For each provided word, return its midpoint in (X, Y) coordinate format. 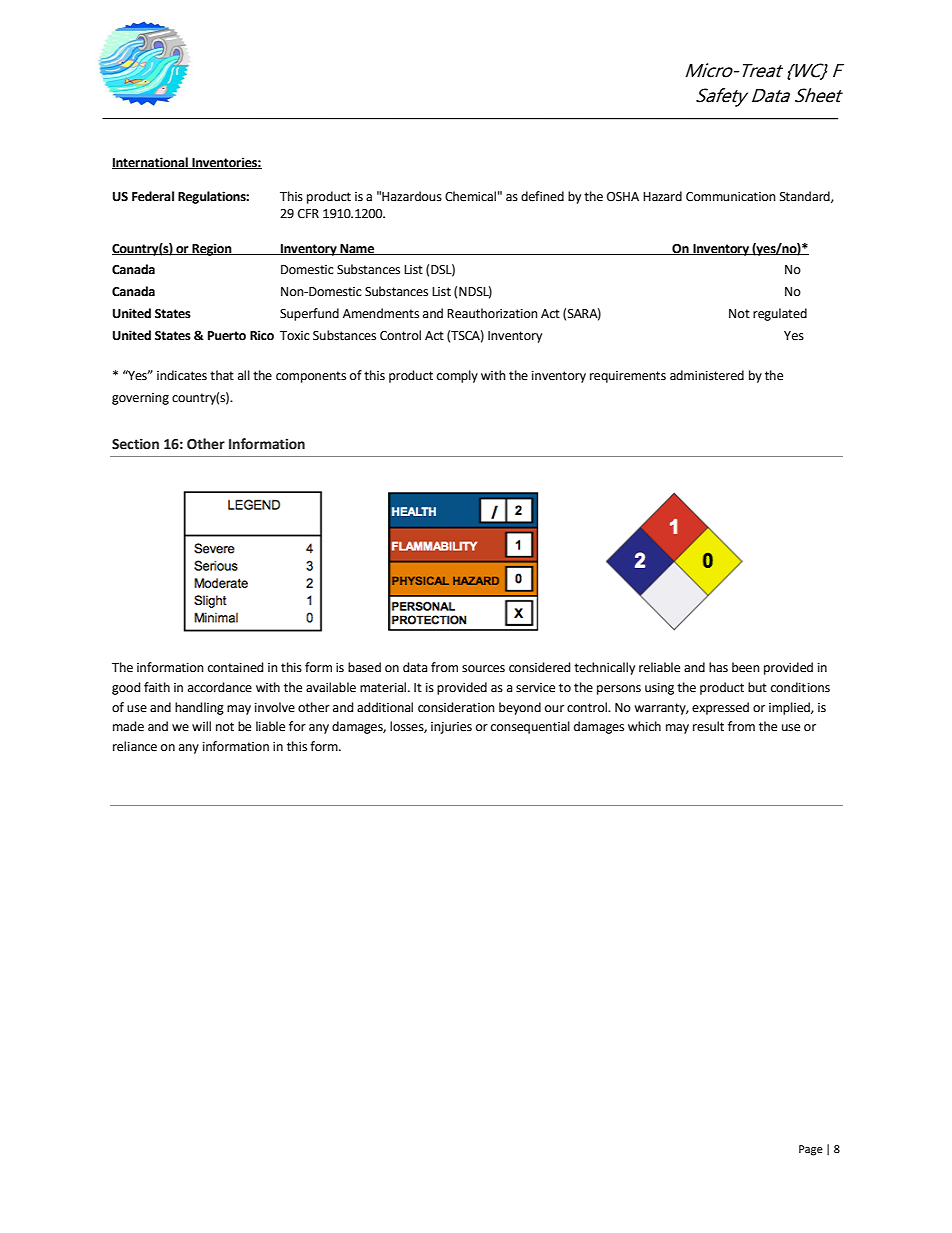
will (201, 726)
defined (542, 196)
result (708, 726)
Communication (731, 197)
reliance (135, 746)
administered (707, 375)
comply (457, 376)
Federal (153, 196)
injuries (451, 728)
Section (135, 444)
